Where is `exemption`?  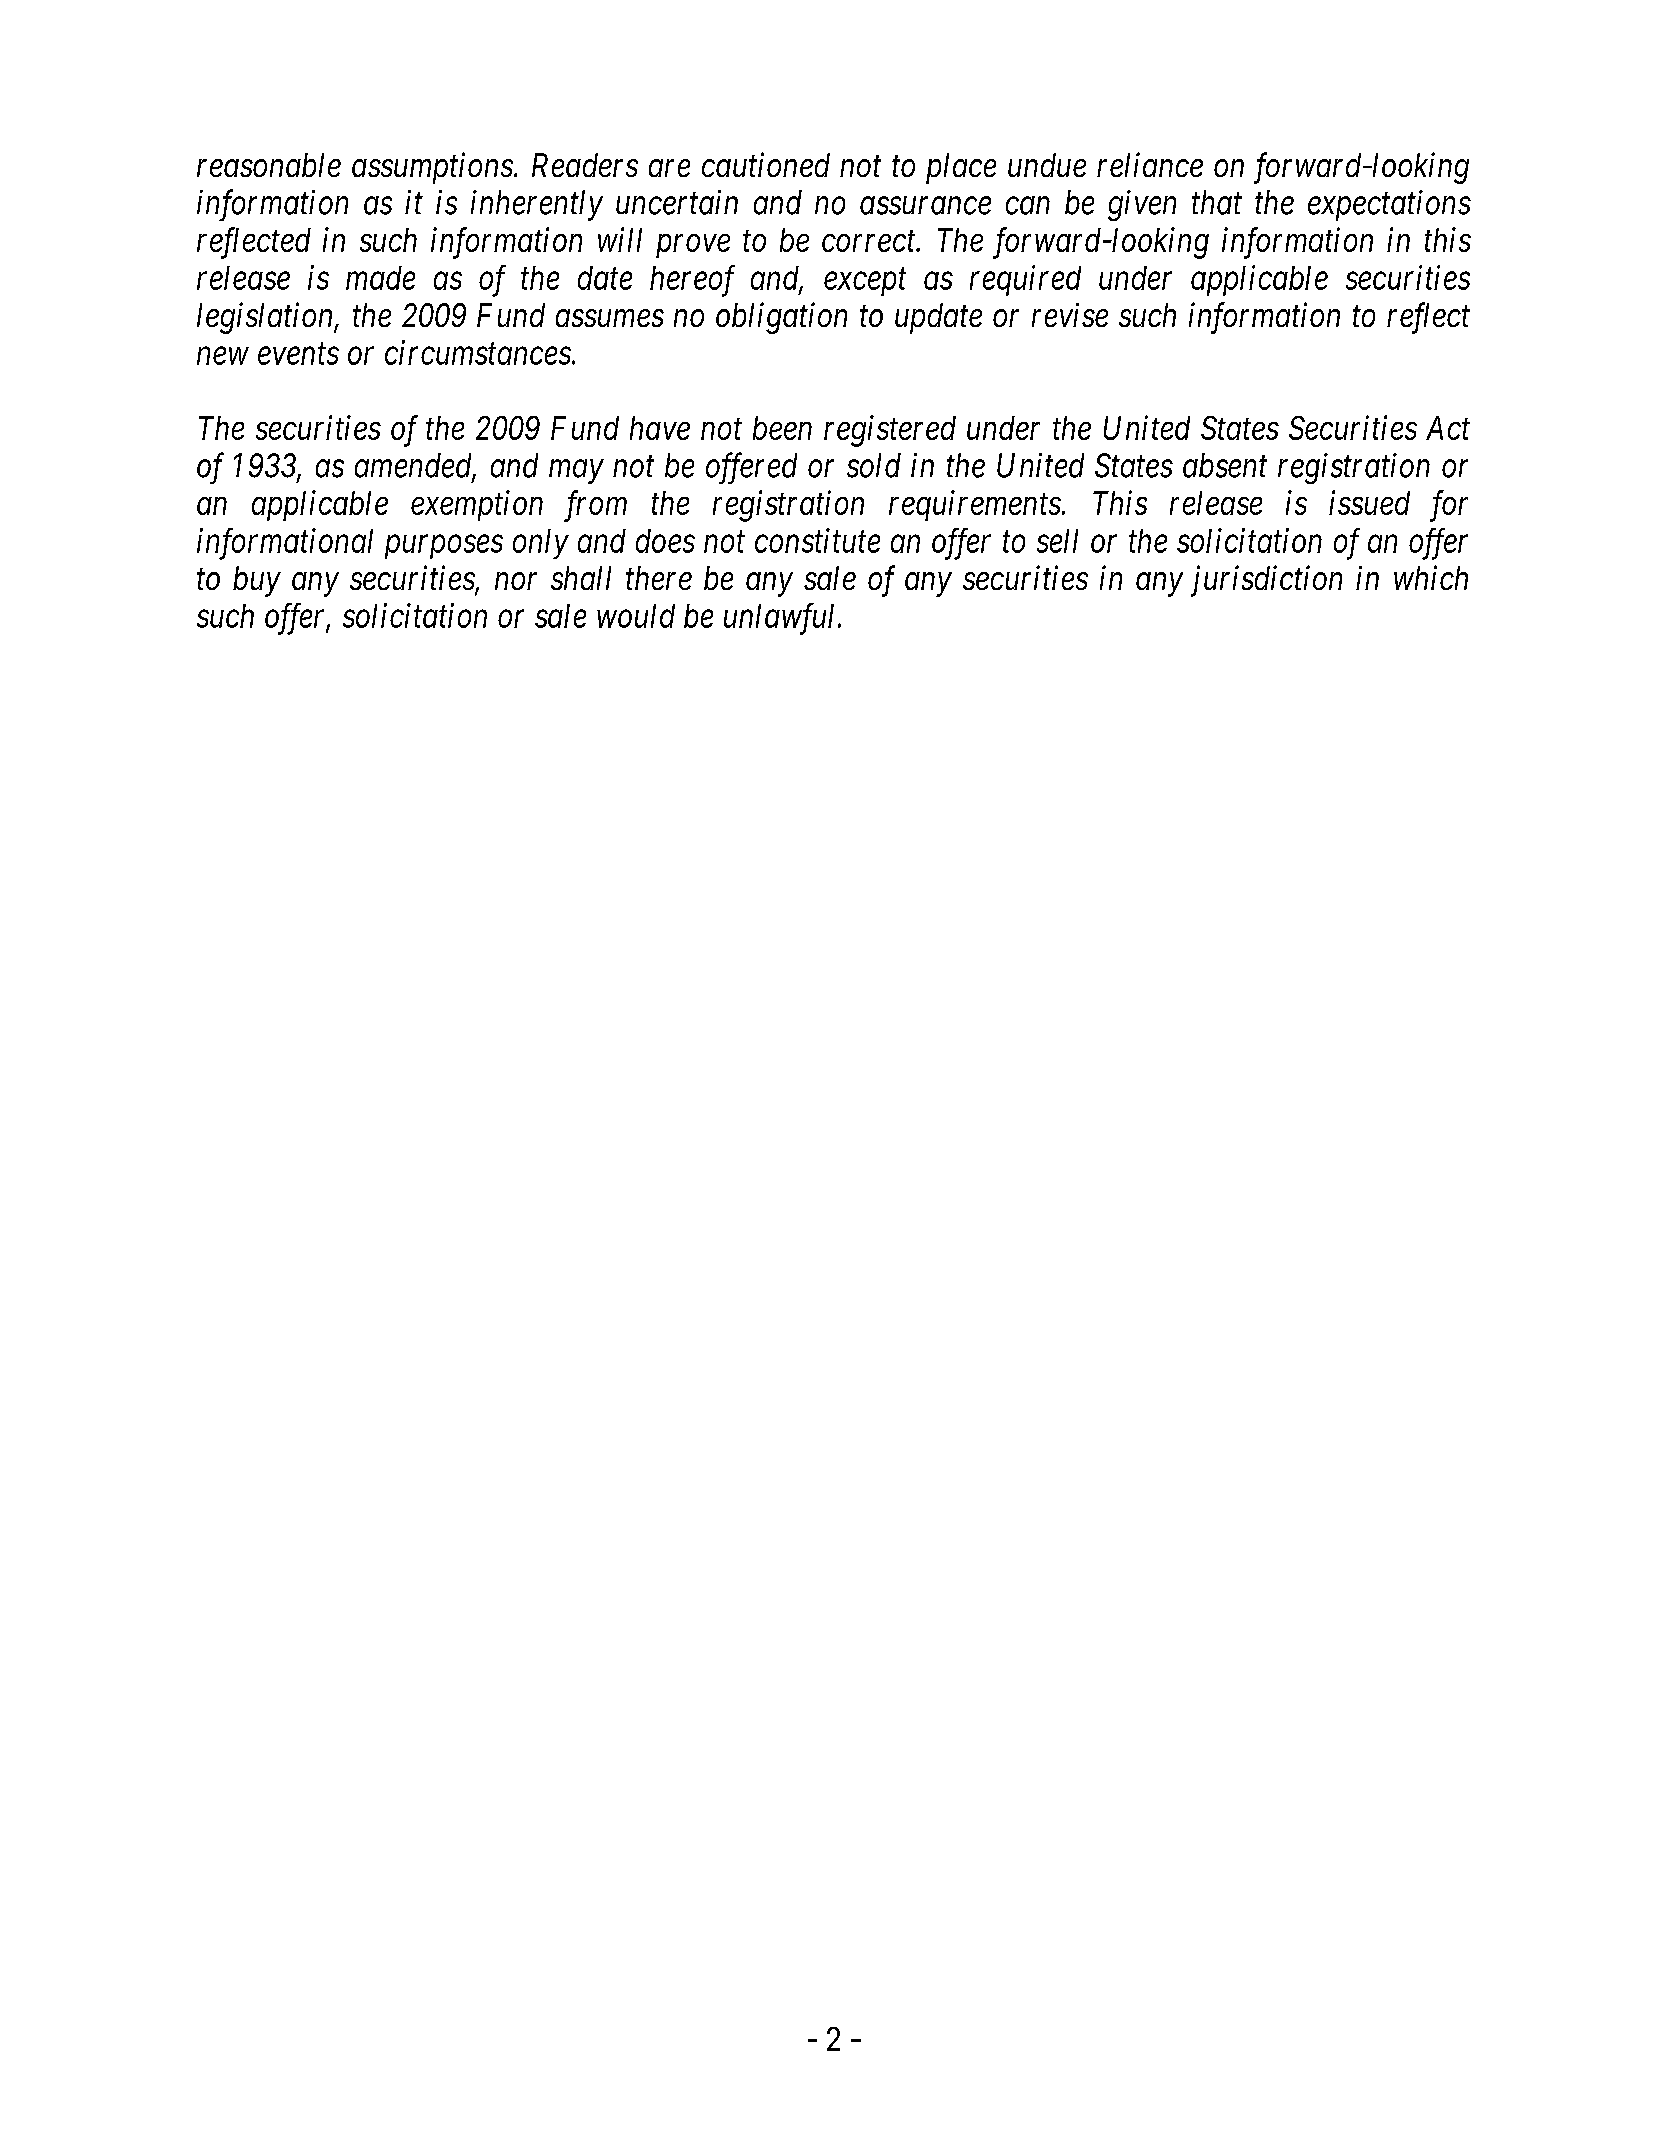 exemption is located at coordinates (477, 506).
